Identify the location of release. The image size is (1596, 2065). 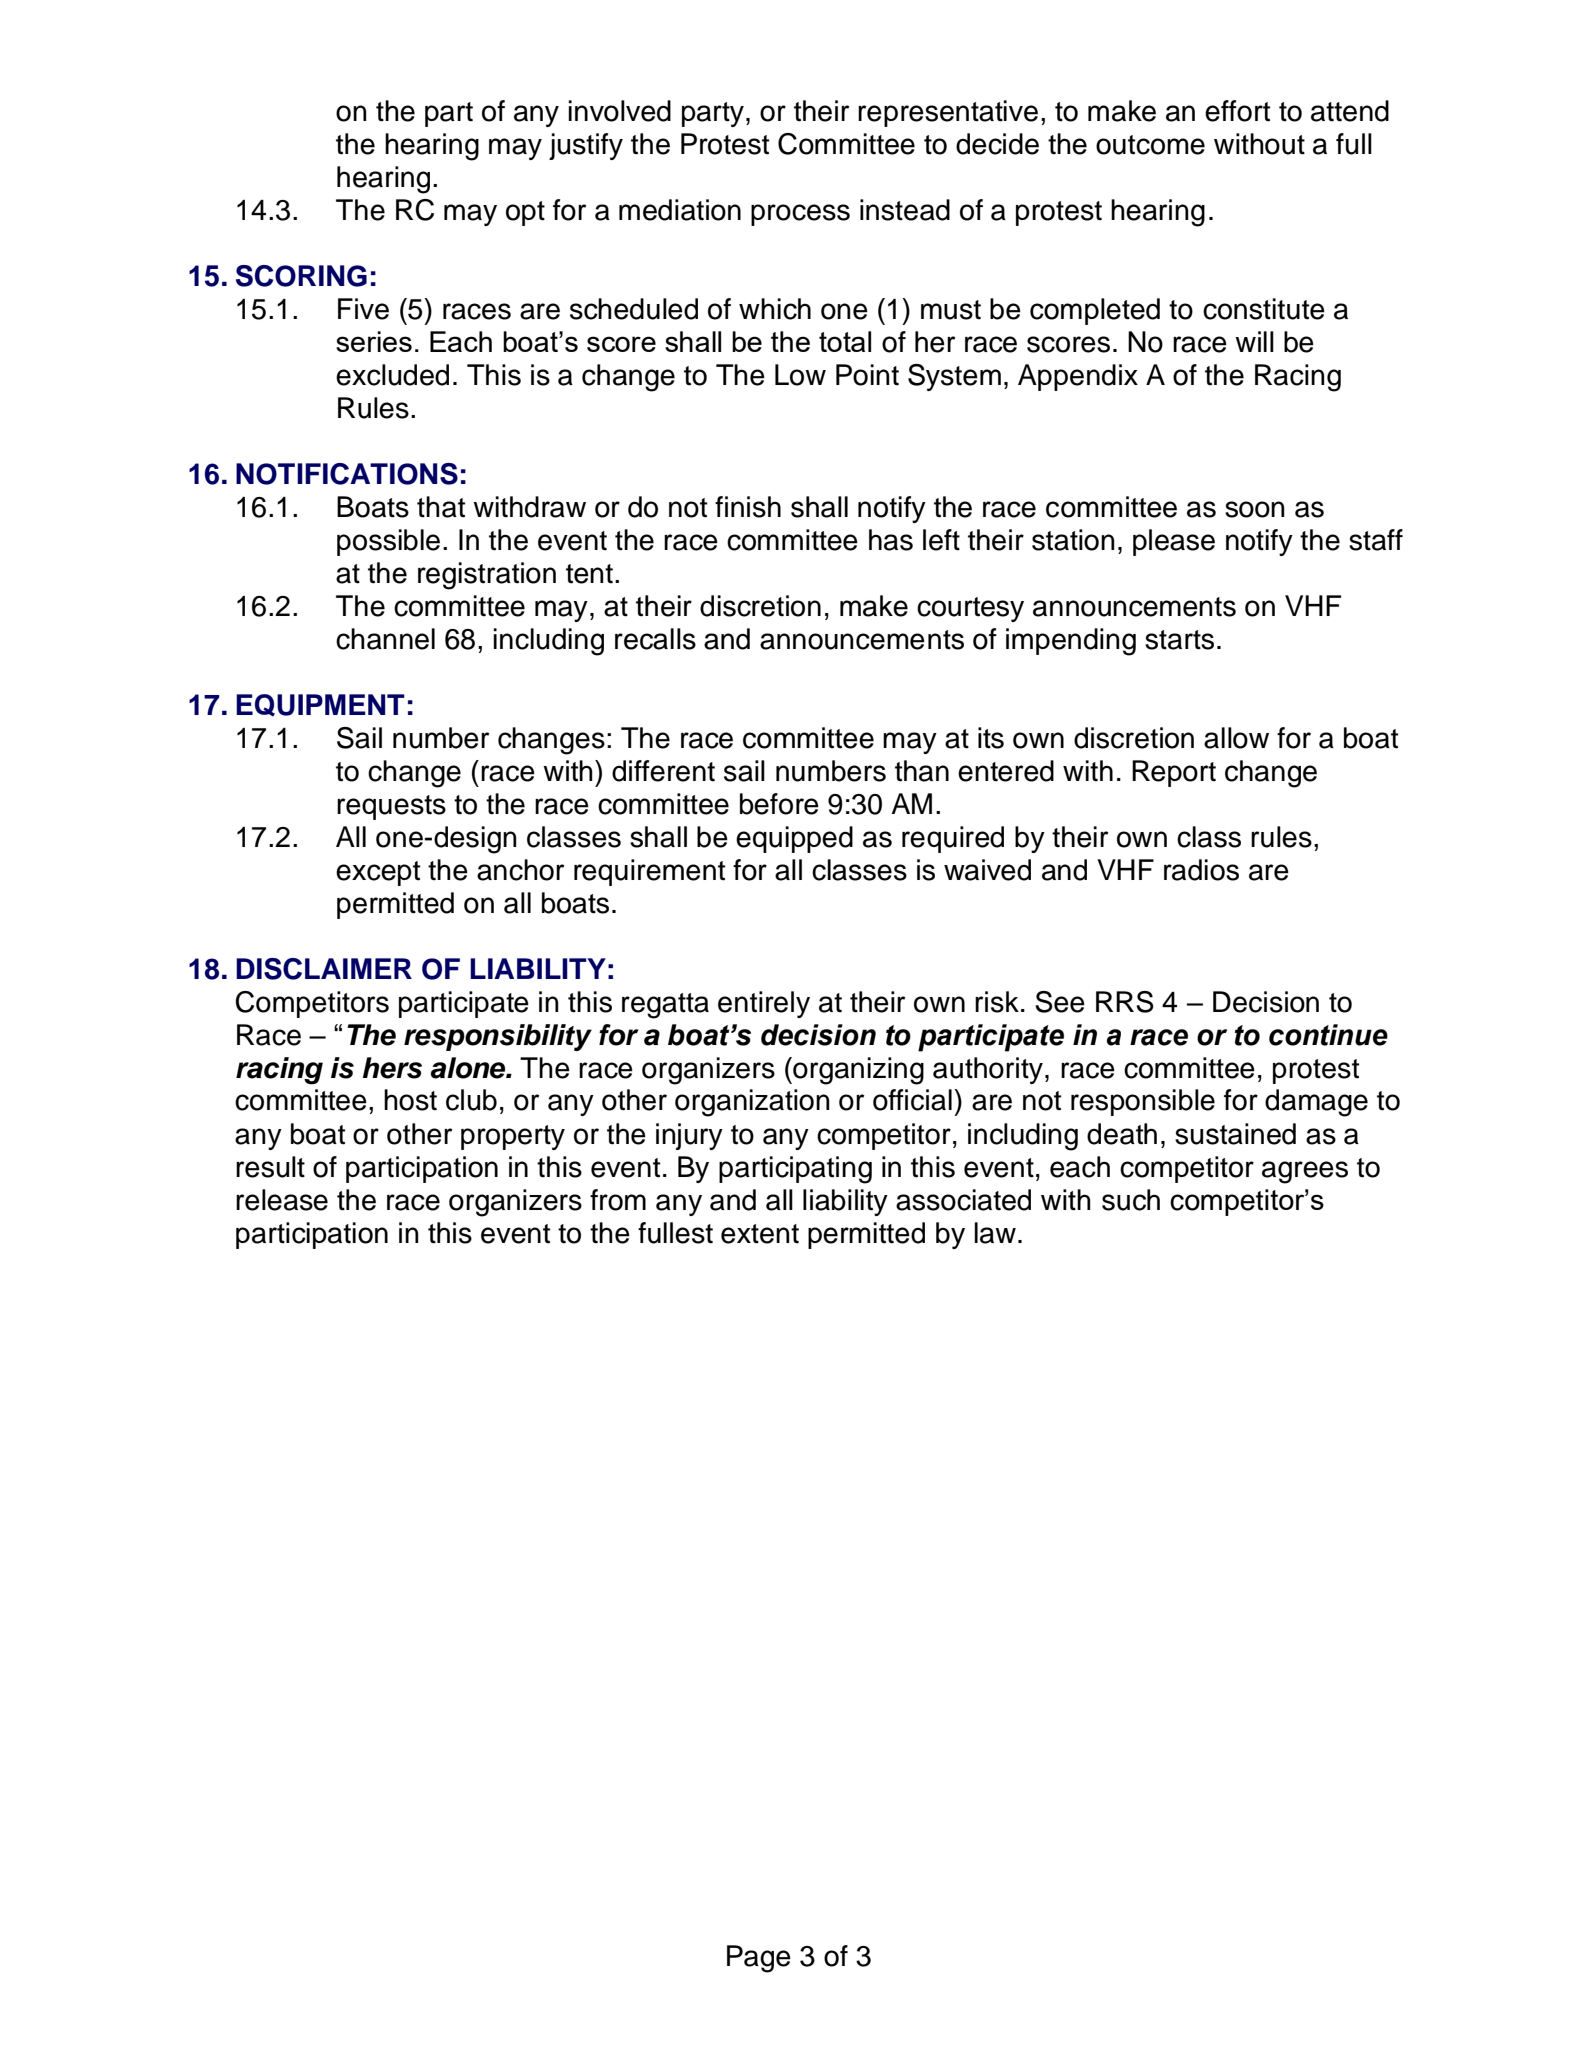
(282, 1200).
